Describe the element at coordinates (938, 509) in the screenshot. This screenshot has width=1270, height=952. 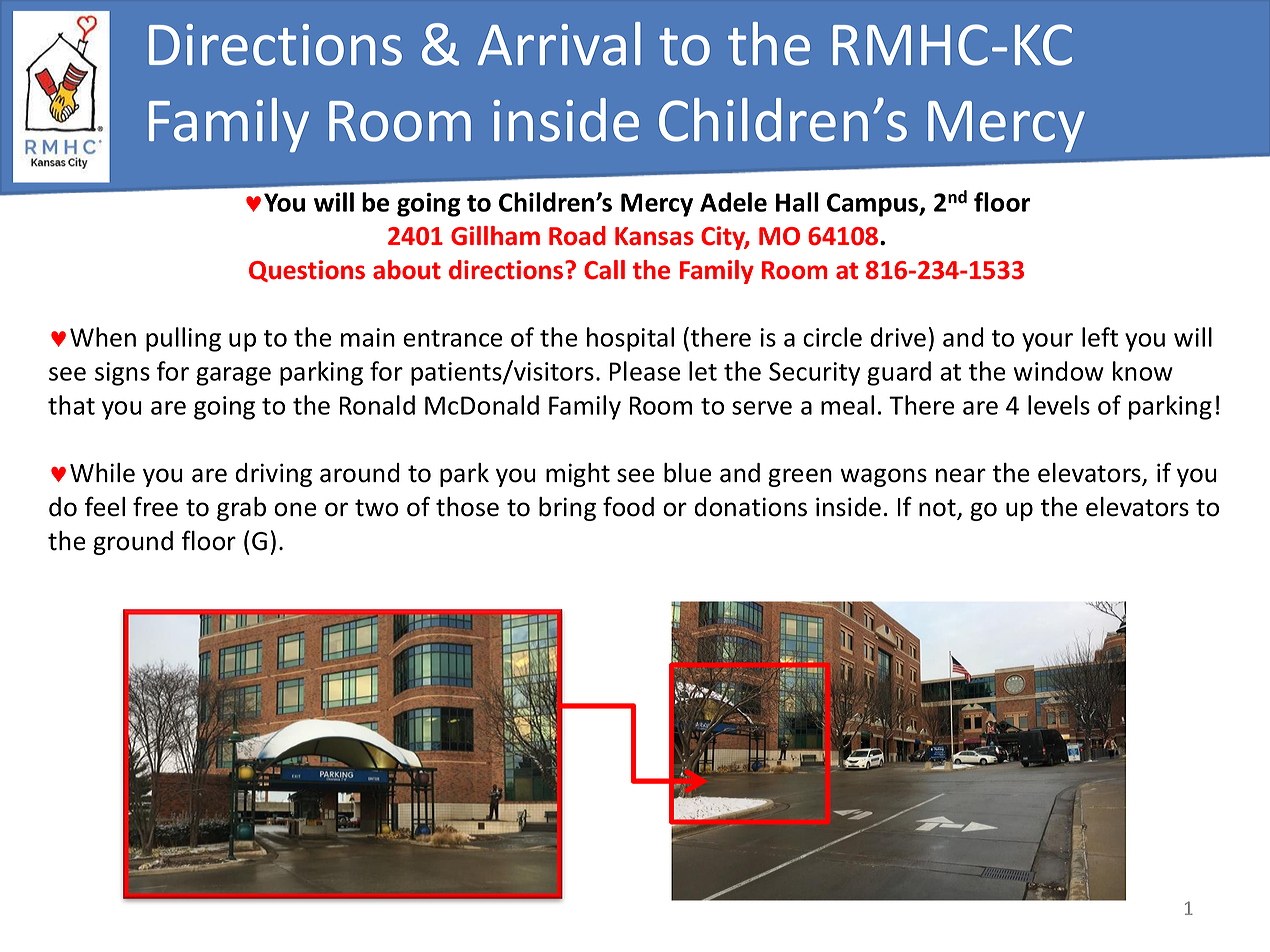
I see `not` at that location.
